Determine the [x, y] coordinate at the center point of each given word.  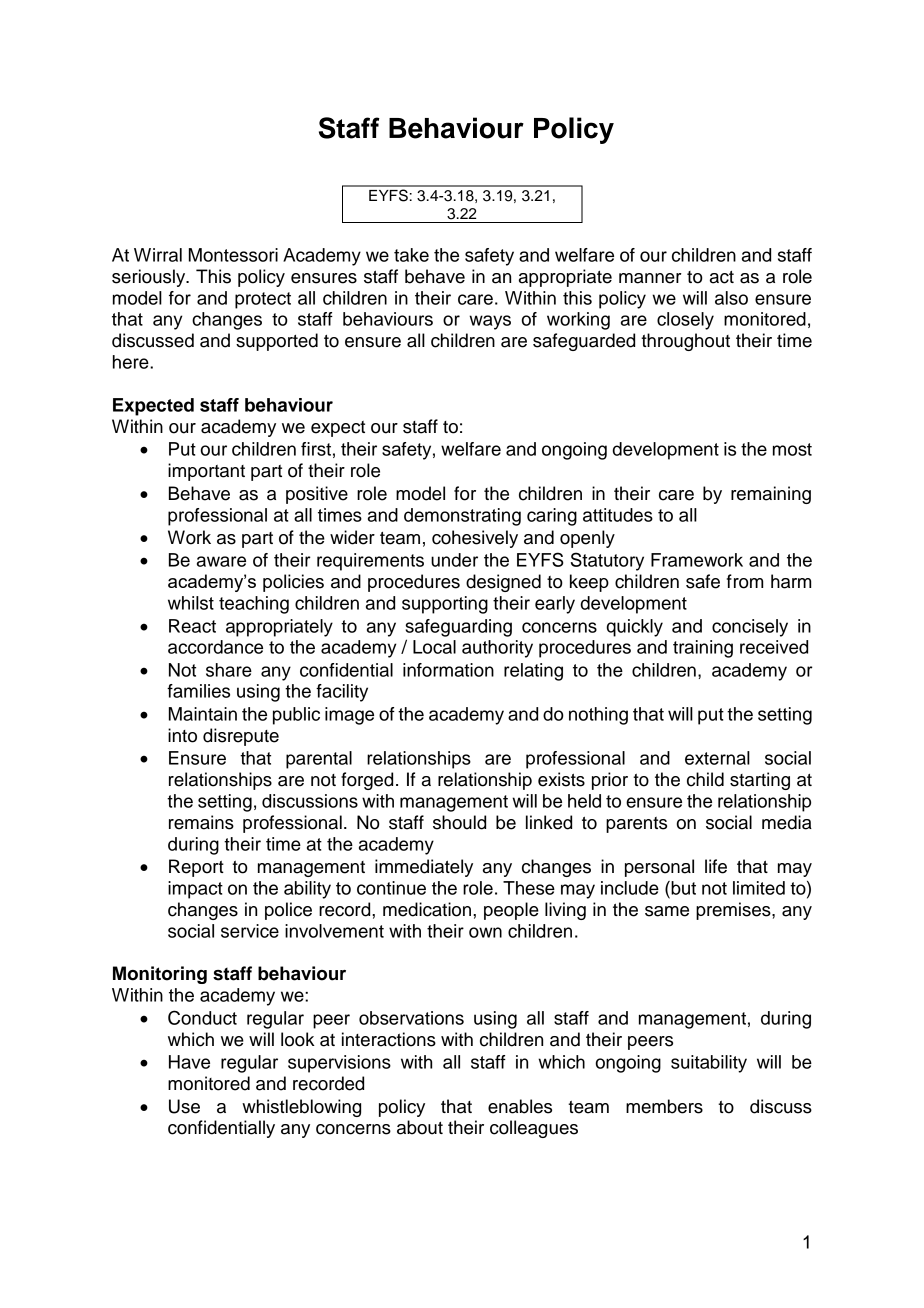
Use [184, 1106]
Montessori [233, 255]
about [420, 1127]
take [411, 255]
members [664, 1106]
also [731, 298]
